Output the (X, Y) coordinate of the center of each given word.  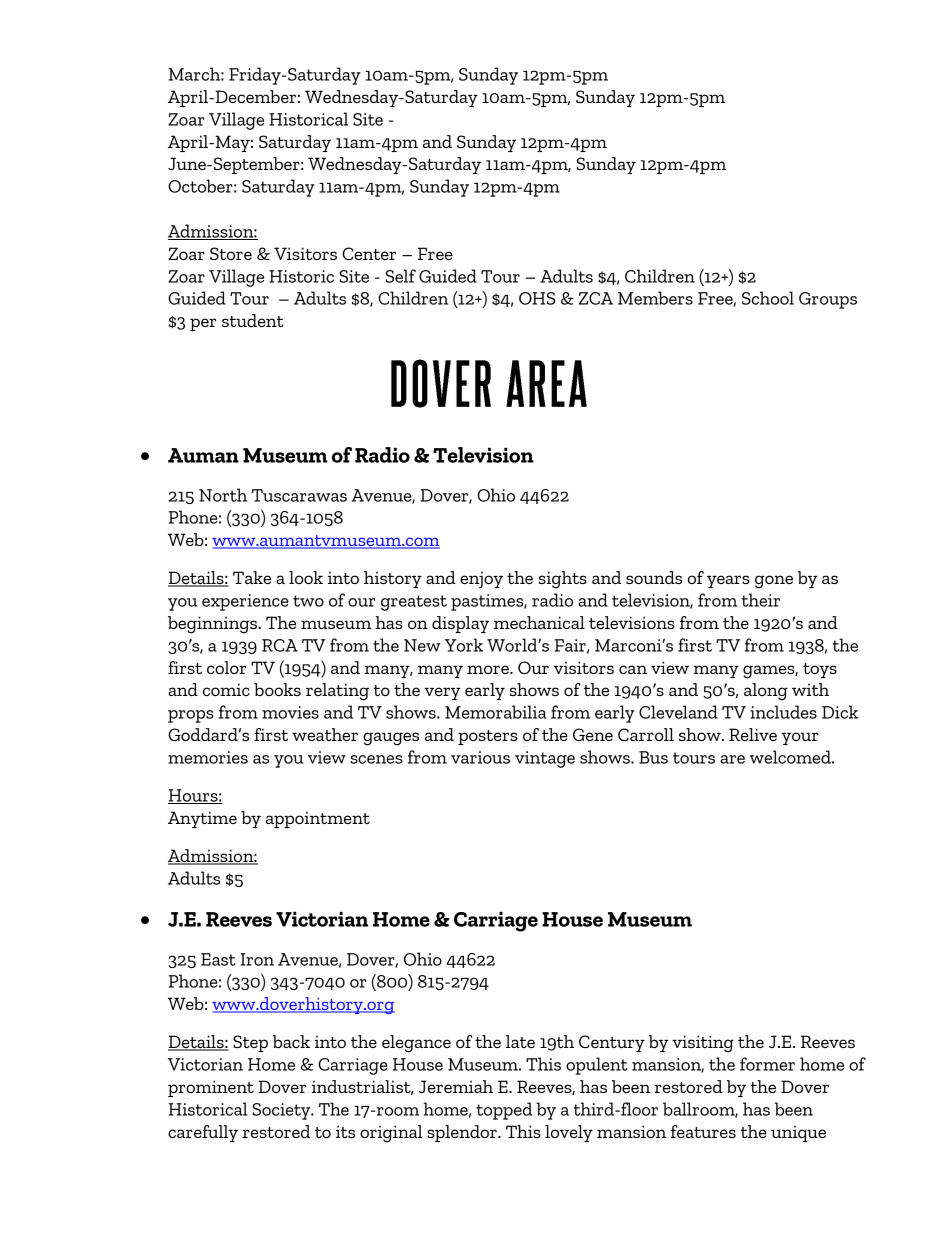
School (768, 298)
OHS (537, 298)
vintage (545, 759)
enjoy (481, 580)
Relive (753, 734)
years (728, 581)
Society (282, 1111)
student (253, 320)
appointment (318, 819)
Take (252, 577)
